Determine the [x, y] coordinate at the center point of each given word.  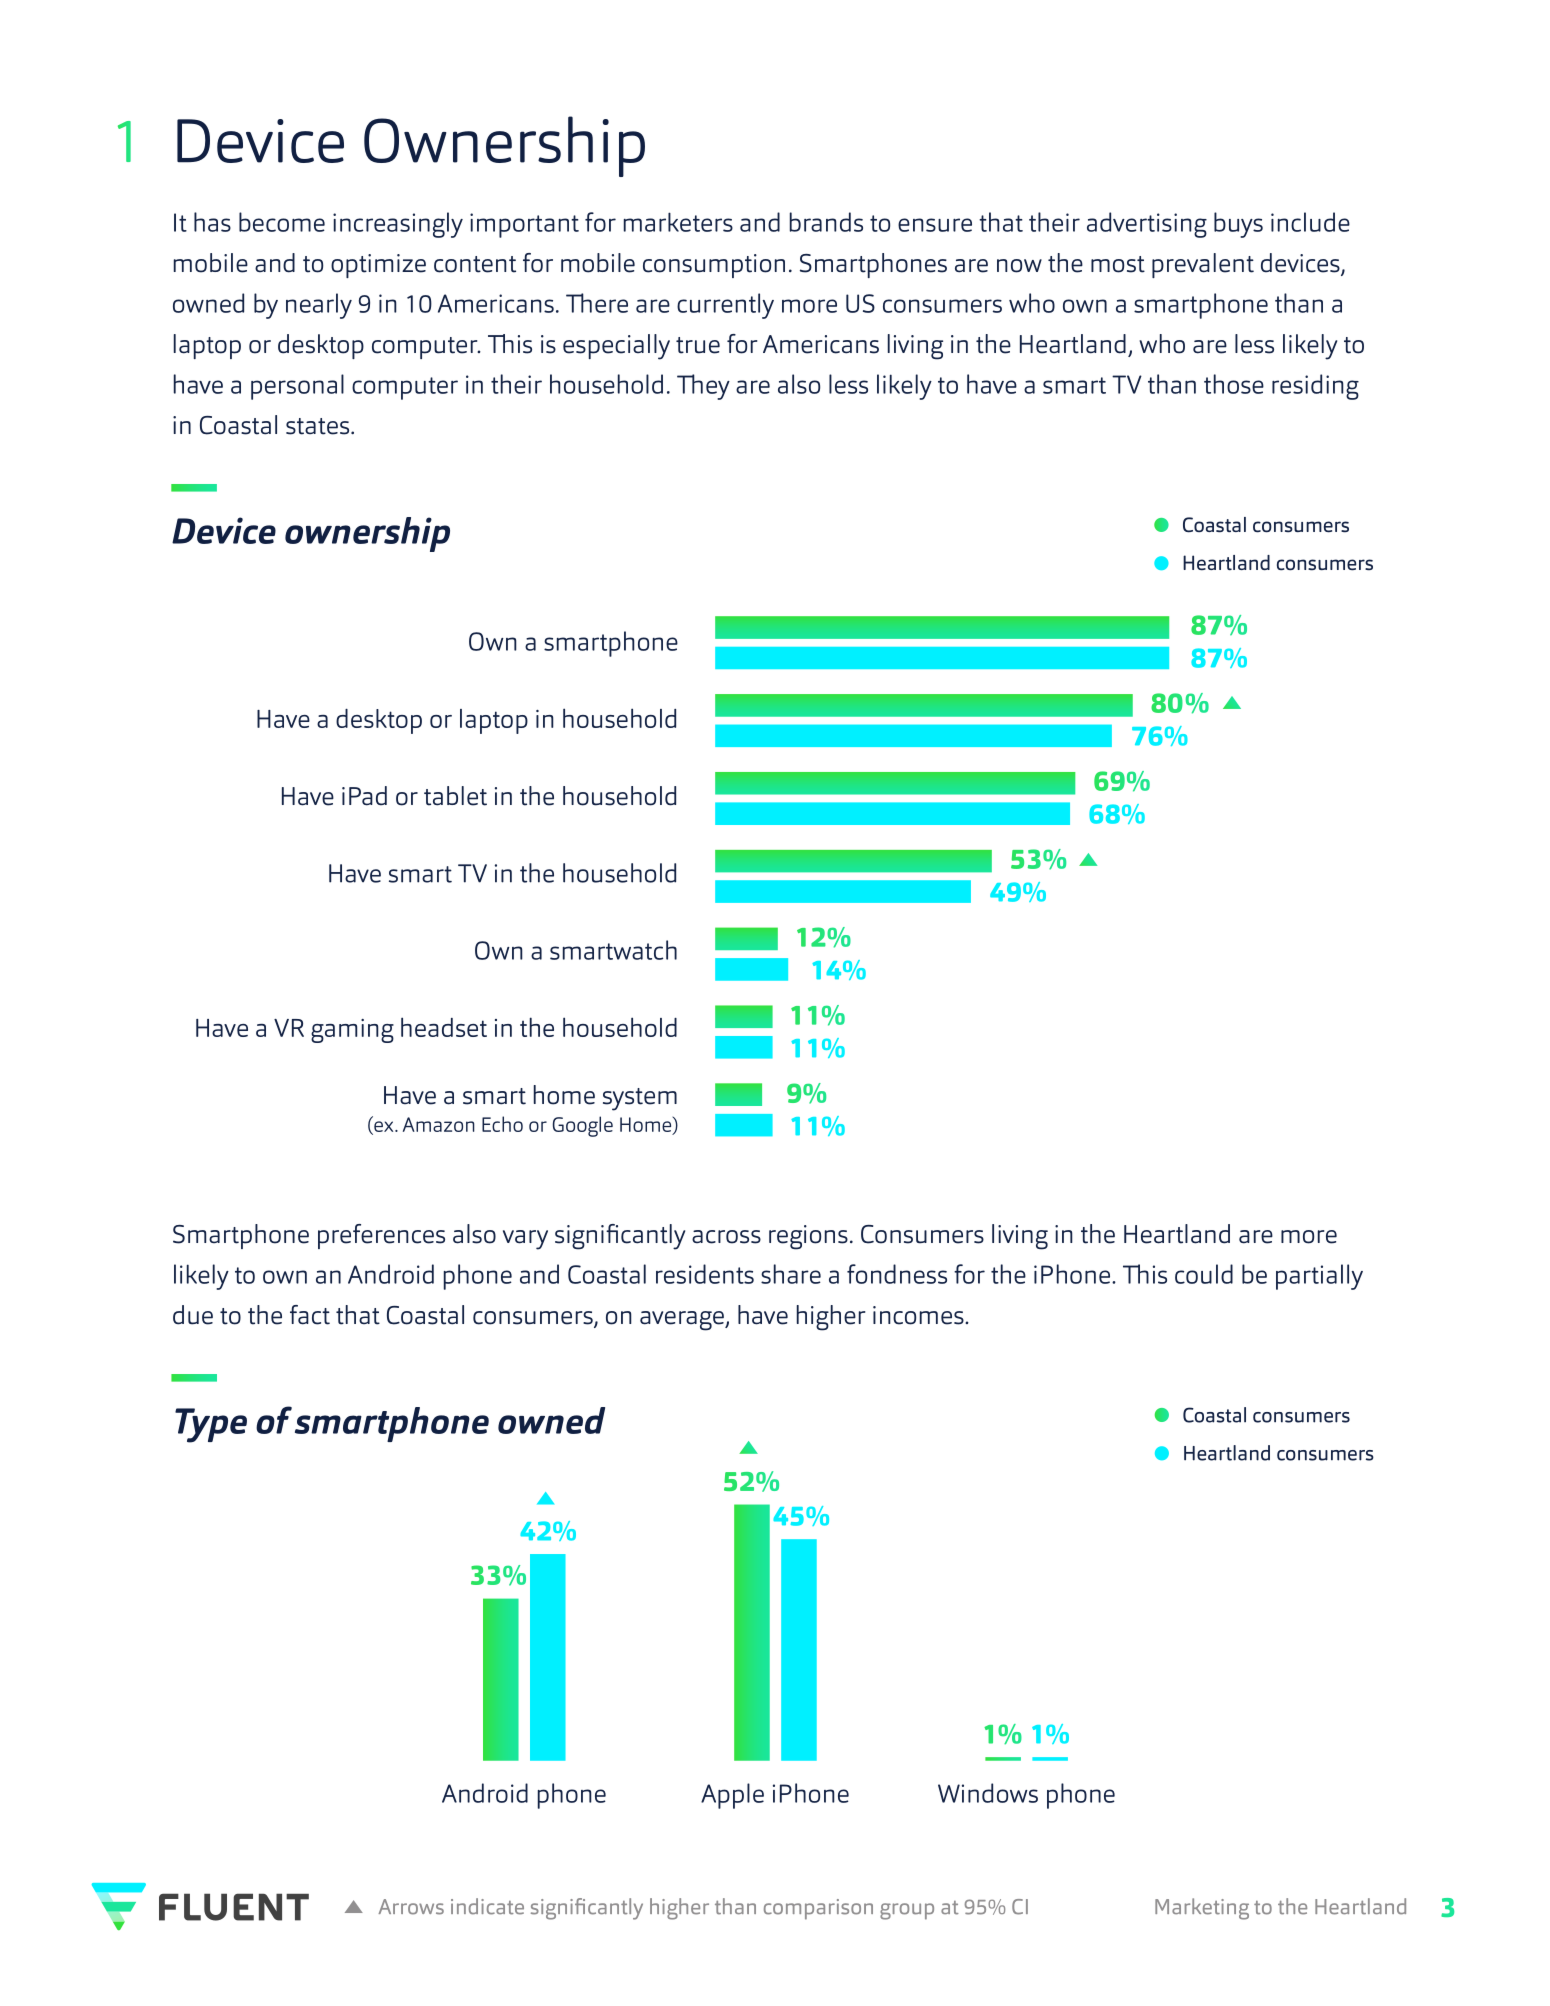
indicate [487, 1906]
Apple [732, 1796]
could [1204, 1274]
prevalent [1203, 265]
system [640, 1099]
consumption [714, 266]
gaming [352, 1031]
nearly [319, 306]
